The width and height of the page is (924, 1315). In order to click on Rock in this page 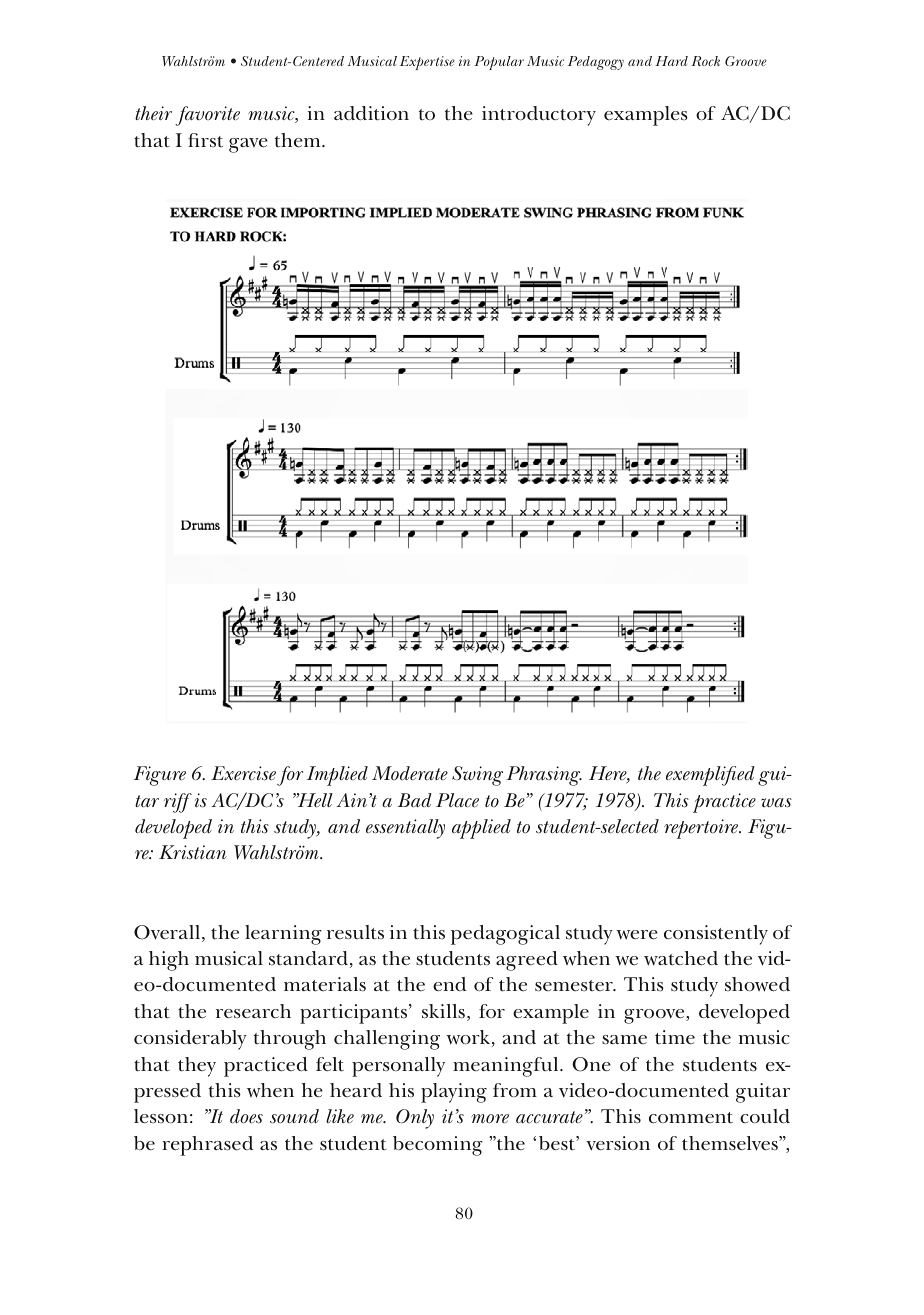, I will do `click(705, 61)`.
